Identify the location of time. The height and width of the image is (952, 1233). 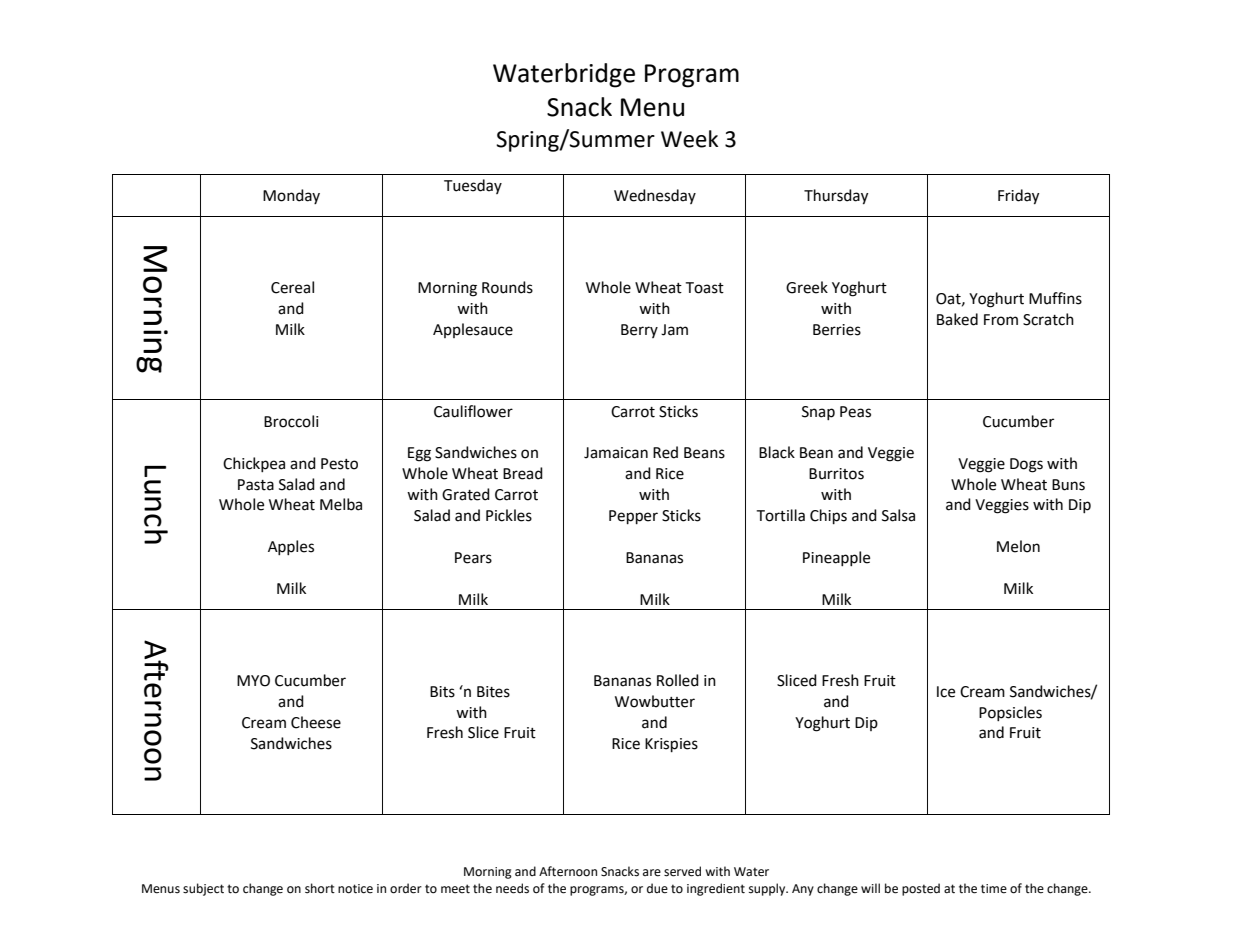
(994, 889).
